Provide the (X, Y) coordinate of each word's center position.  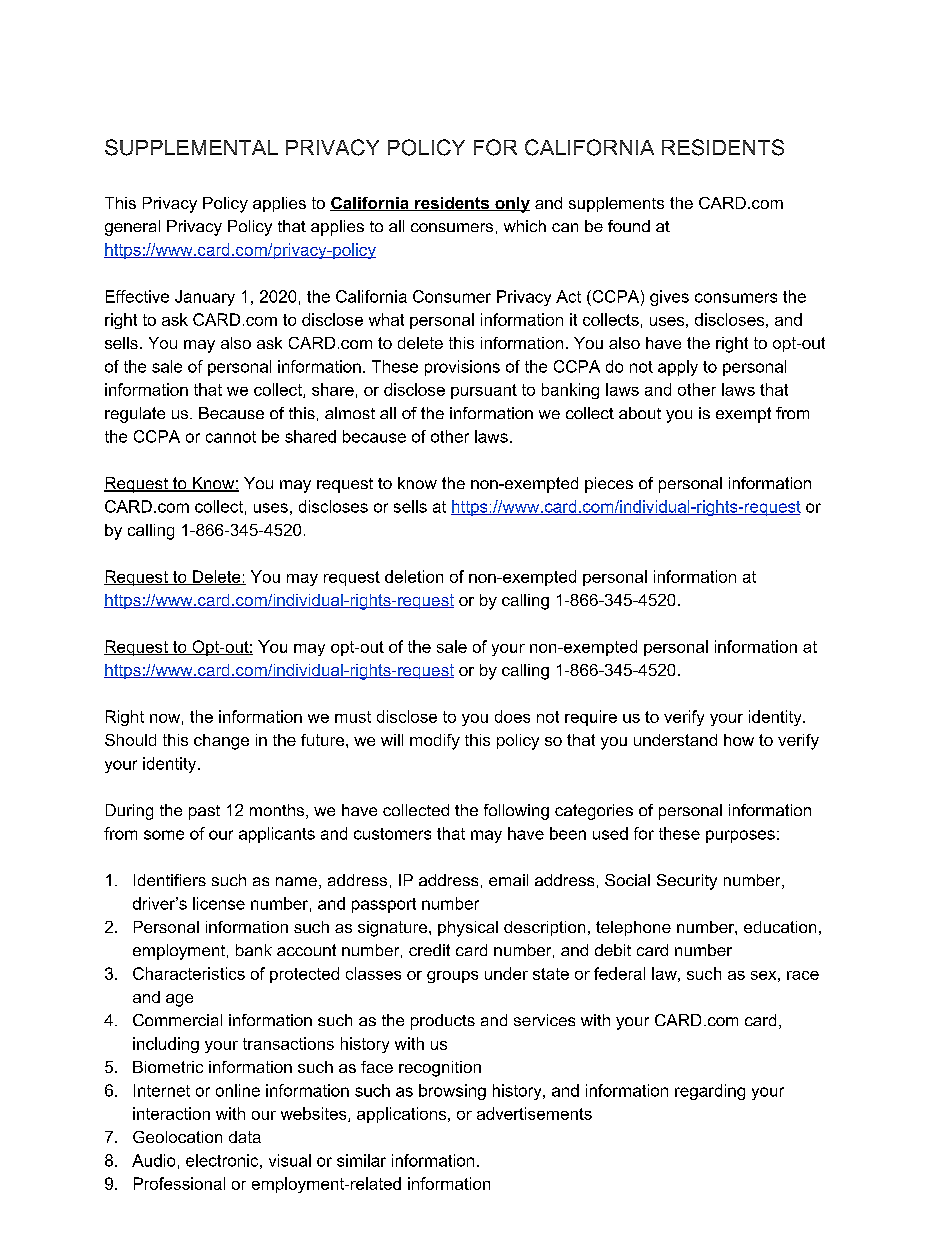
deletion (414, 576)
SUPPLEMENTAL (191, 147)
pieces (609, 485)
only (511, 205)
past (204, 812)
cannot (231, 437)
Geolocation (177, 1137)
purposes (740, 836)
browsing (452, 1092)
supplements (616, 204)
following (516, 812)
